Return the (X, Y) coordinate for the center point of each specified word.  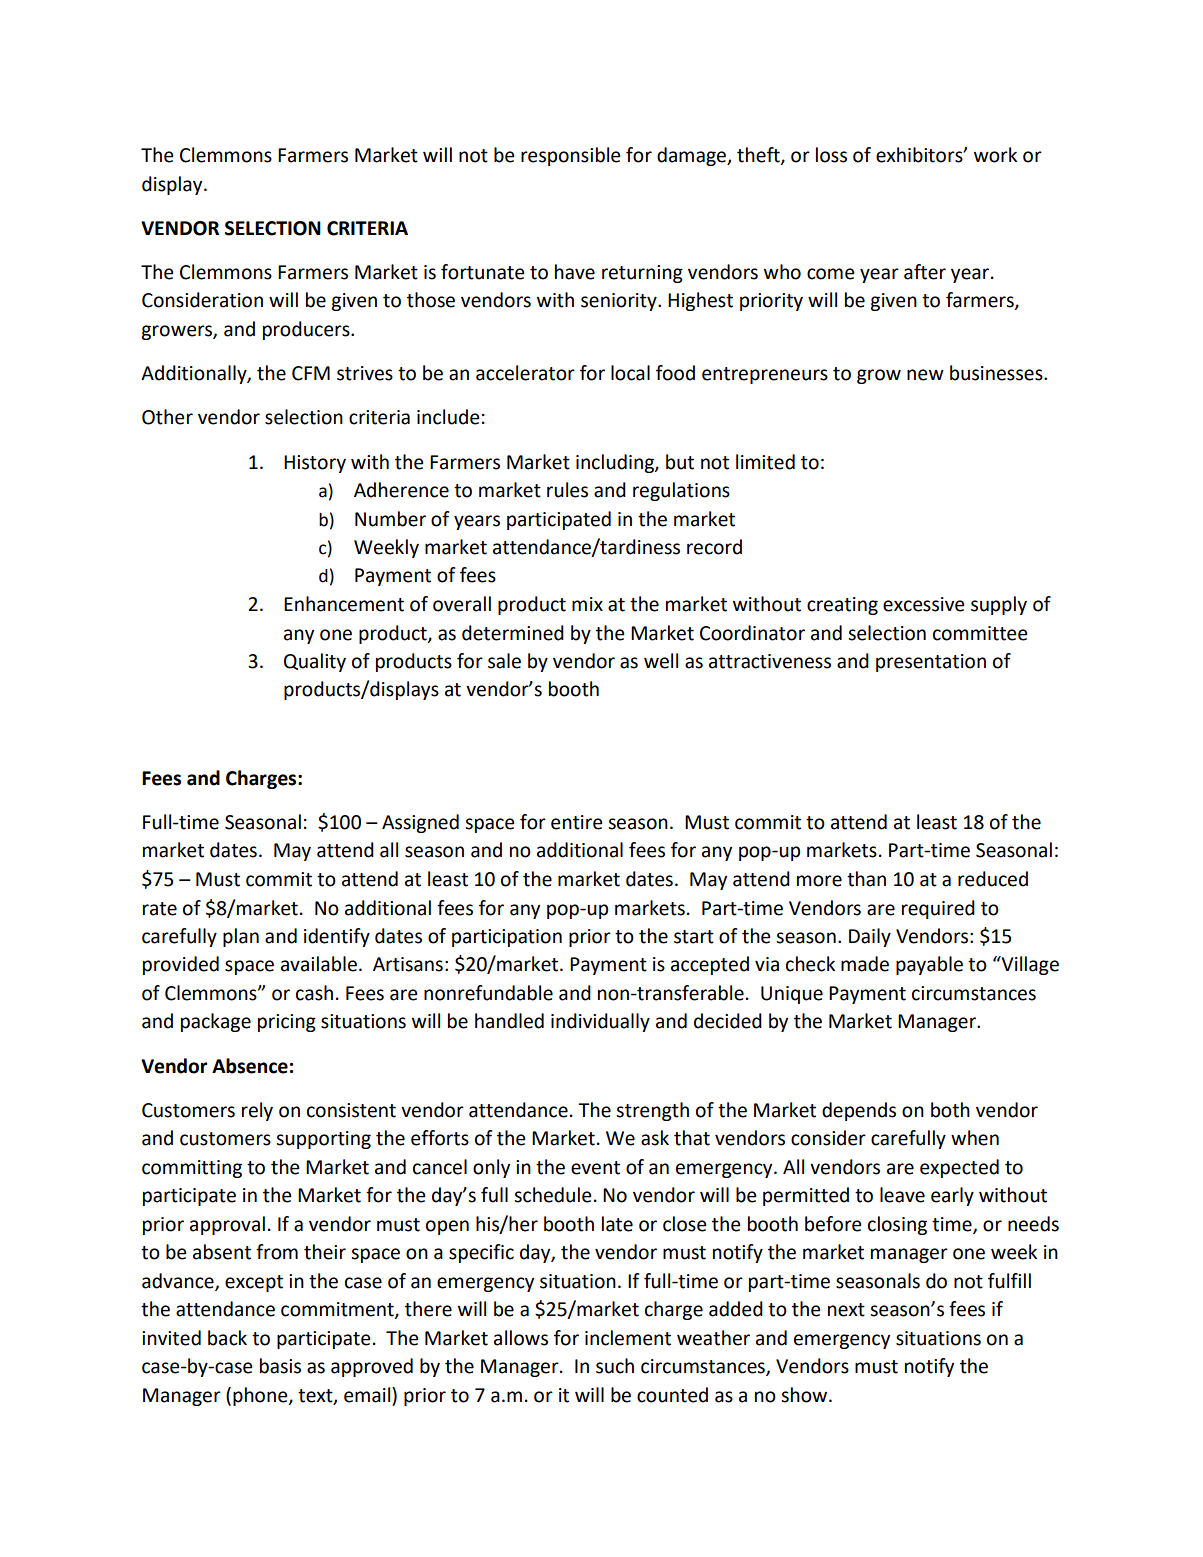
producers (307, 330)
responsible (570, 156)
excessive (923, 604)
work (995, 155)
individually (600, 1022)
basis (280, 1366)
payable (929, 965)
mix (587, 604)
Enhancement (344, 604)
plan (241, 937)
